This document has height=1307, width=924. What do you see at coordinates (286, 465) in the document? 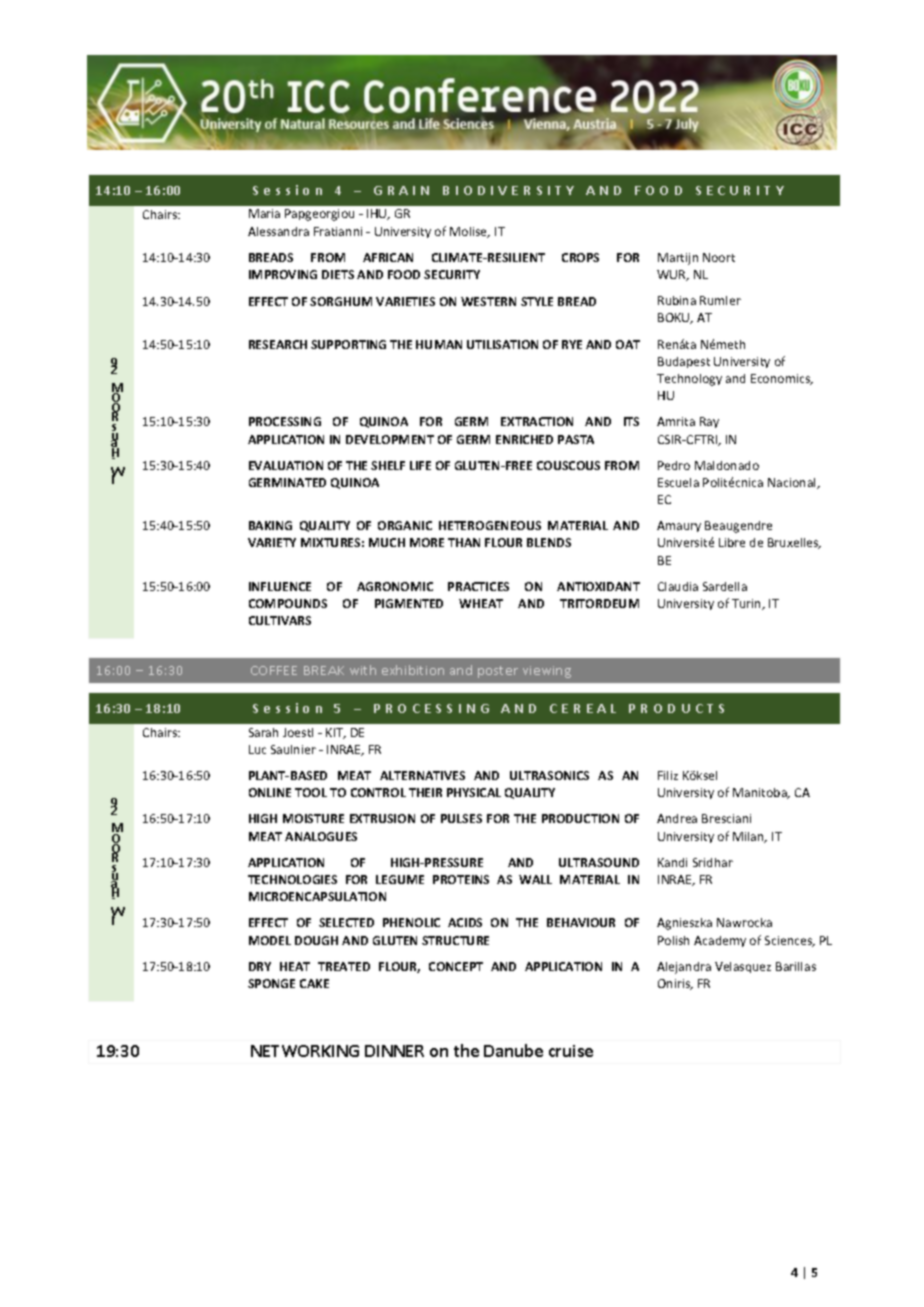
I see `EVALUATION` at bounding box center [286, 465].
